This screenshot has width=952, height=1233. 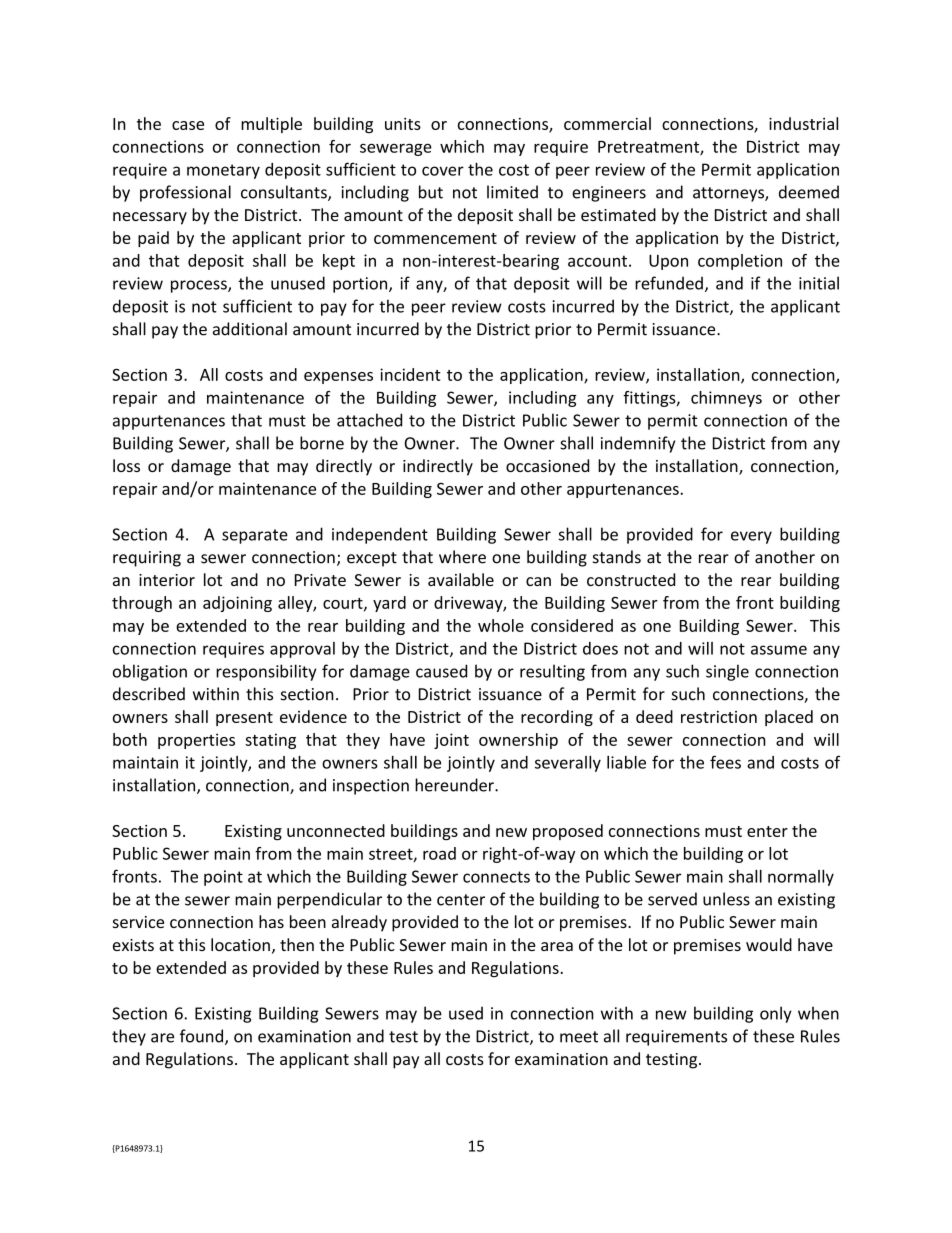 What do you see at coordinates (801, 878) in the screenshot?
I see `normally` at bounding box center [801, 878].
